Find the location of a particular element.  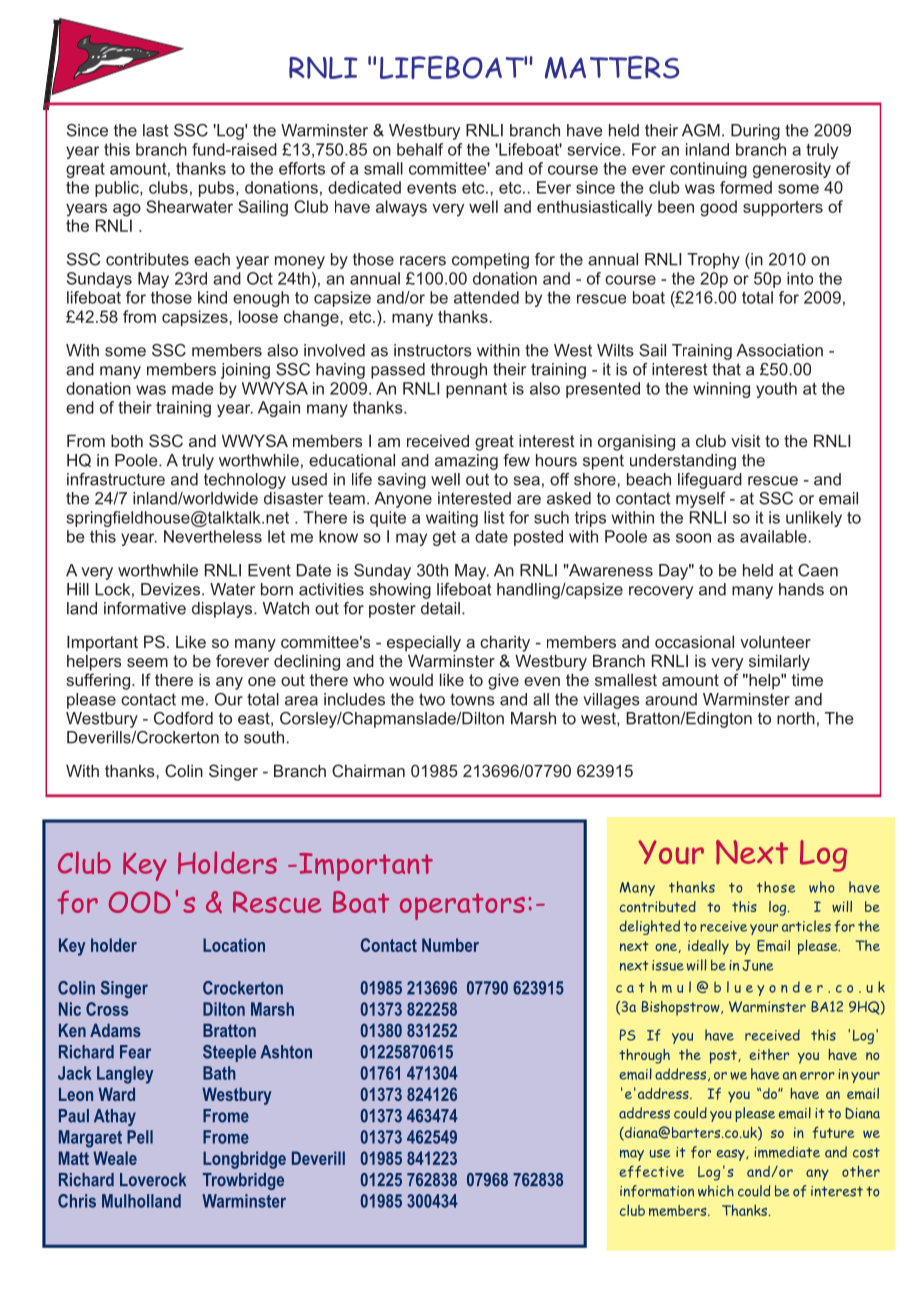

that is located at coordinates (726, 369).
